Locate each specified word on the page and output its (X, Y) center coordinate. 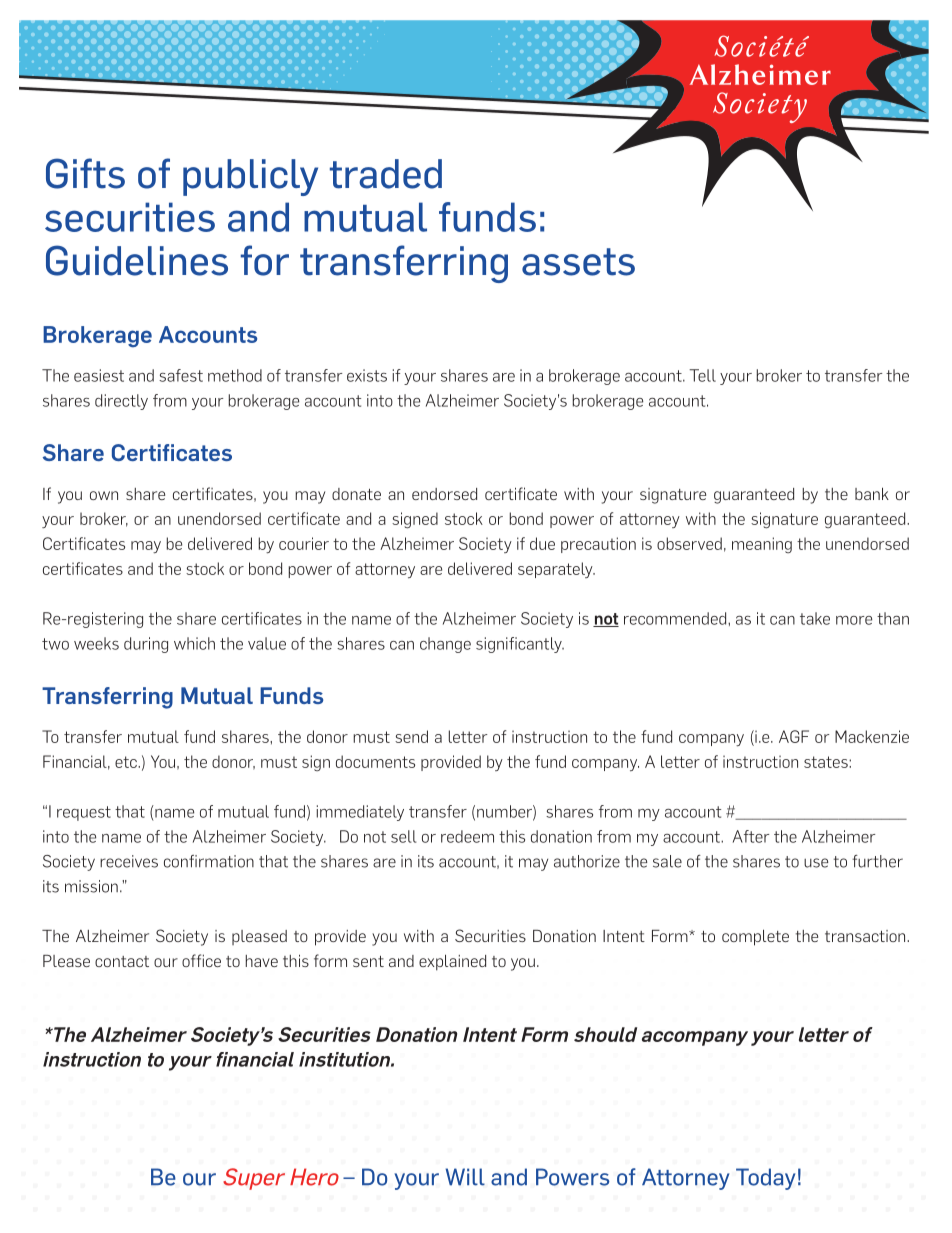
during (146, 645)
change (445, 645)
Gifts (85, 173)
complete (755, 937)
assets (578, 262)
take (815, 618)
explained (452, 962)
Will (465, 1177)
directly (121, 402)
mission (91, 886)
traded (386, 174)
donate (356, 494)
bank (872, 493)
